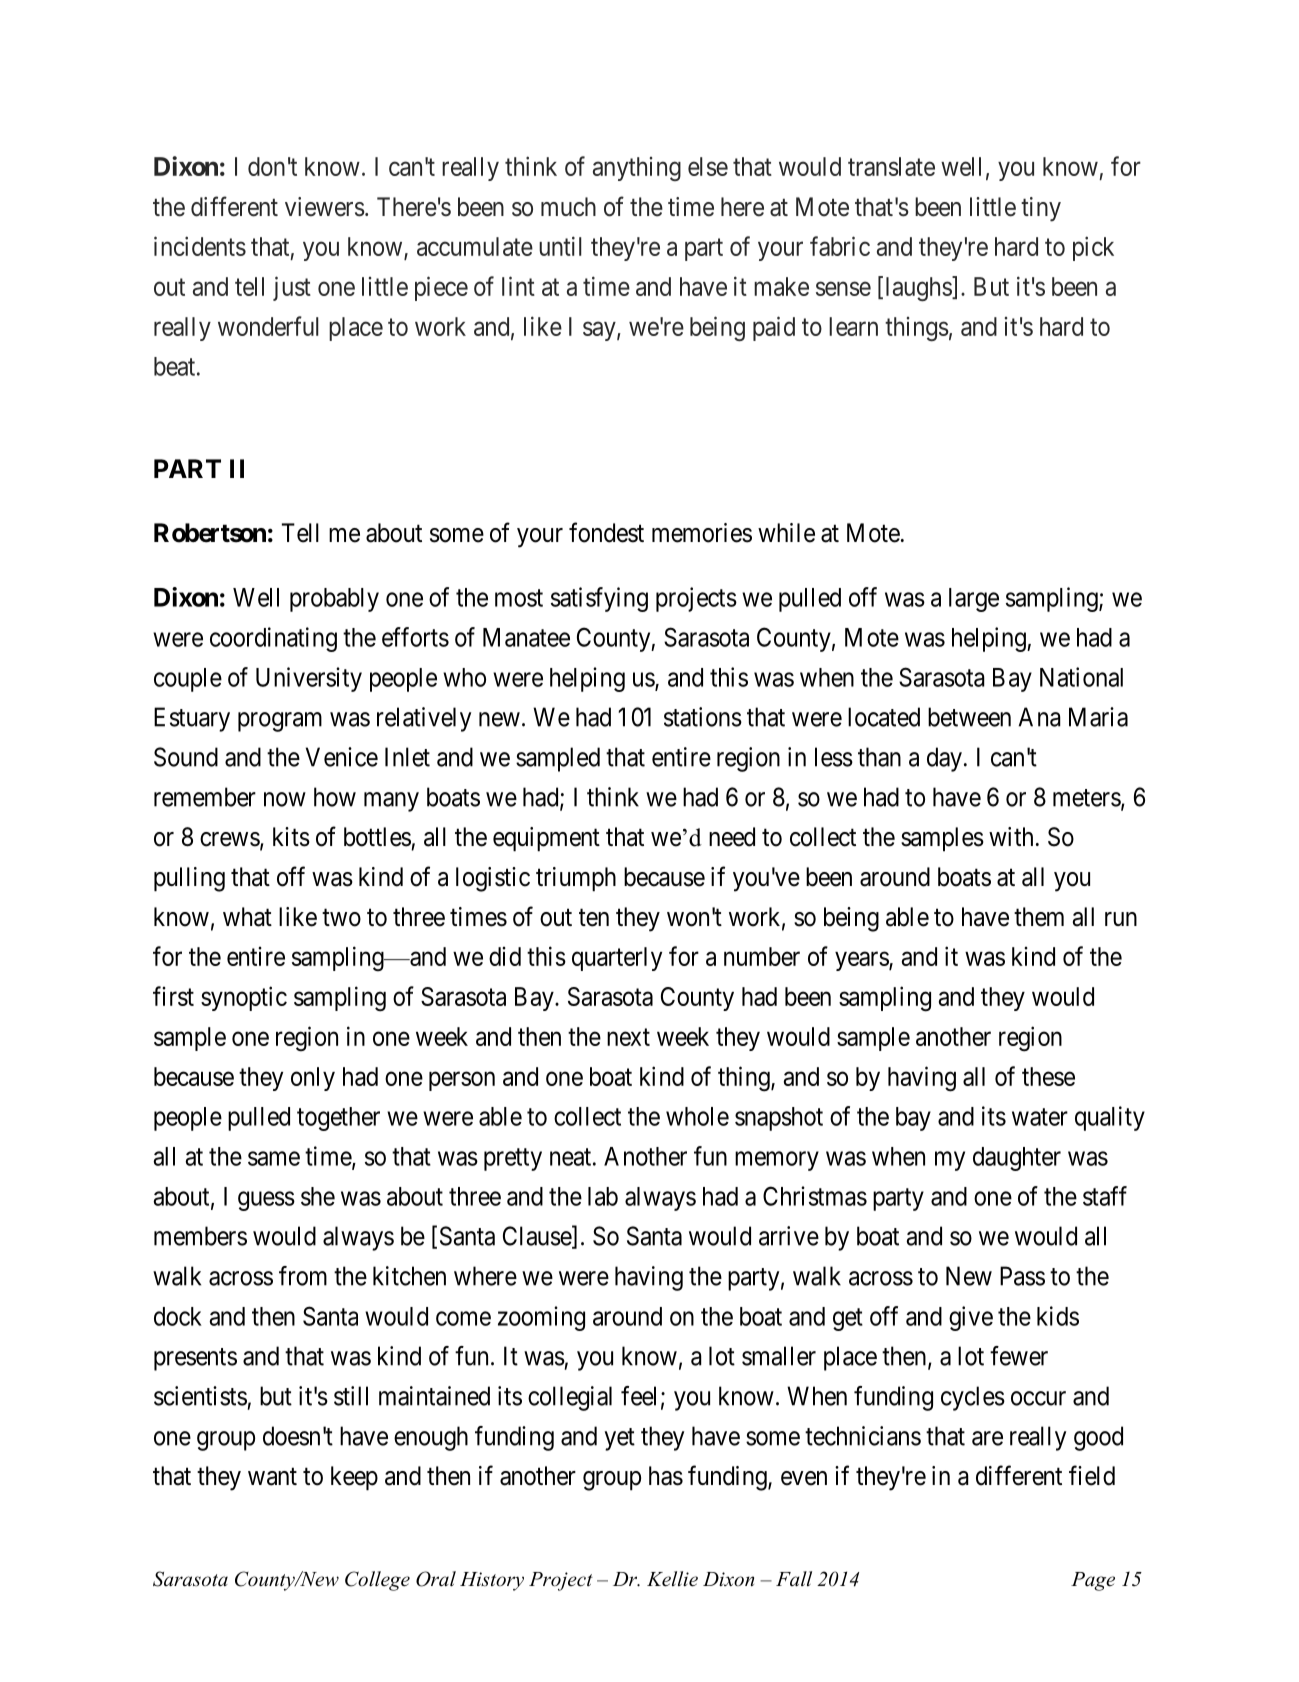 Image resolution: width=1299 pixels, height=1682 pixels. What do you see at coordinates (313, 1079) in the screenshot?
I see `only` at bounding box center [313, 1079].
